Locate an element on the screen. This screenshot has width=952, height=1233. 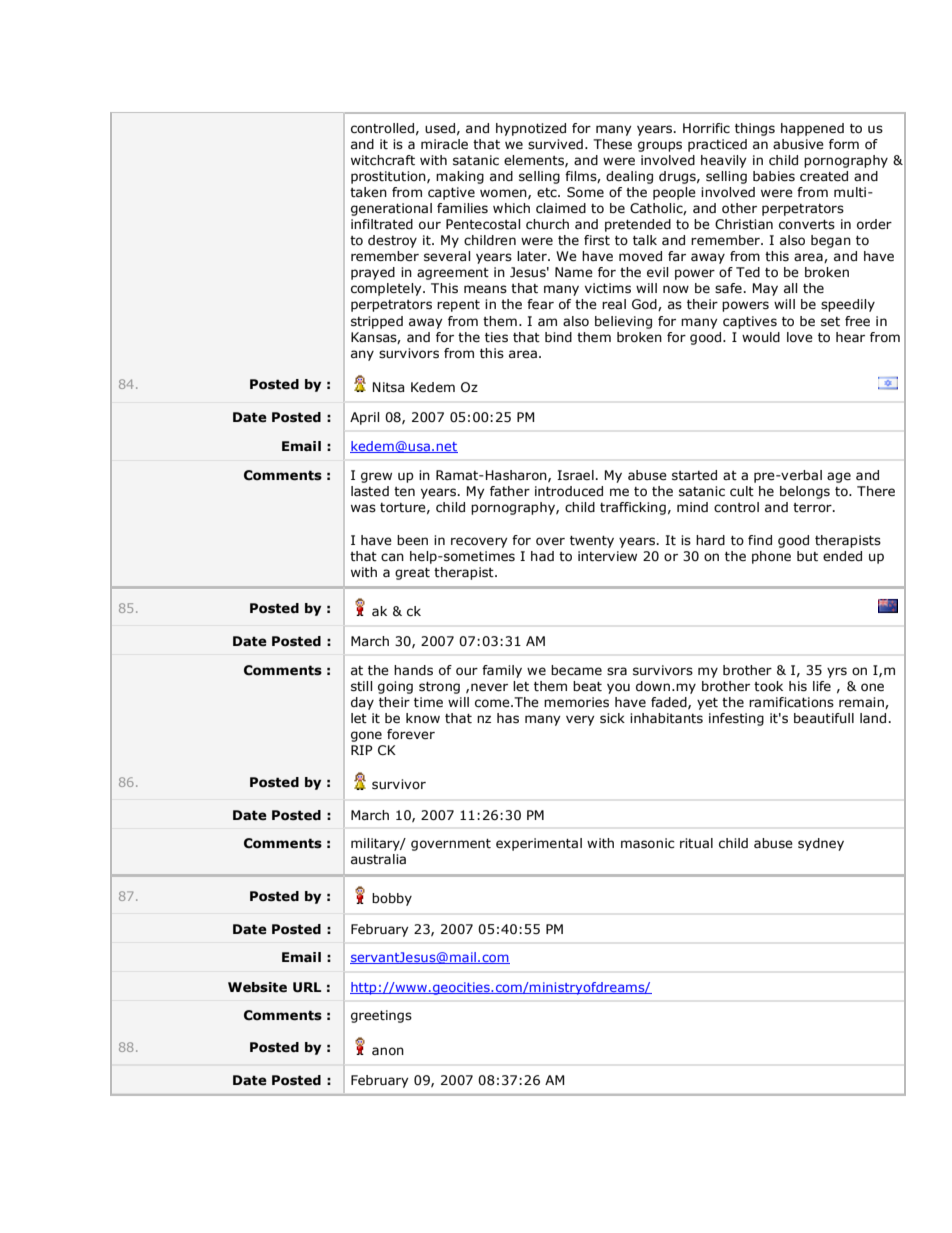
survived is located at coordinates (555, 144).
